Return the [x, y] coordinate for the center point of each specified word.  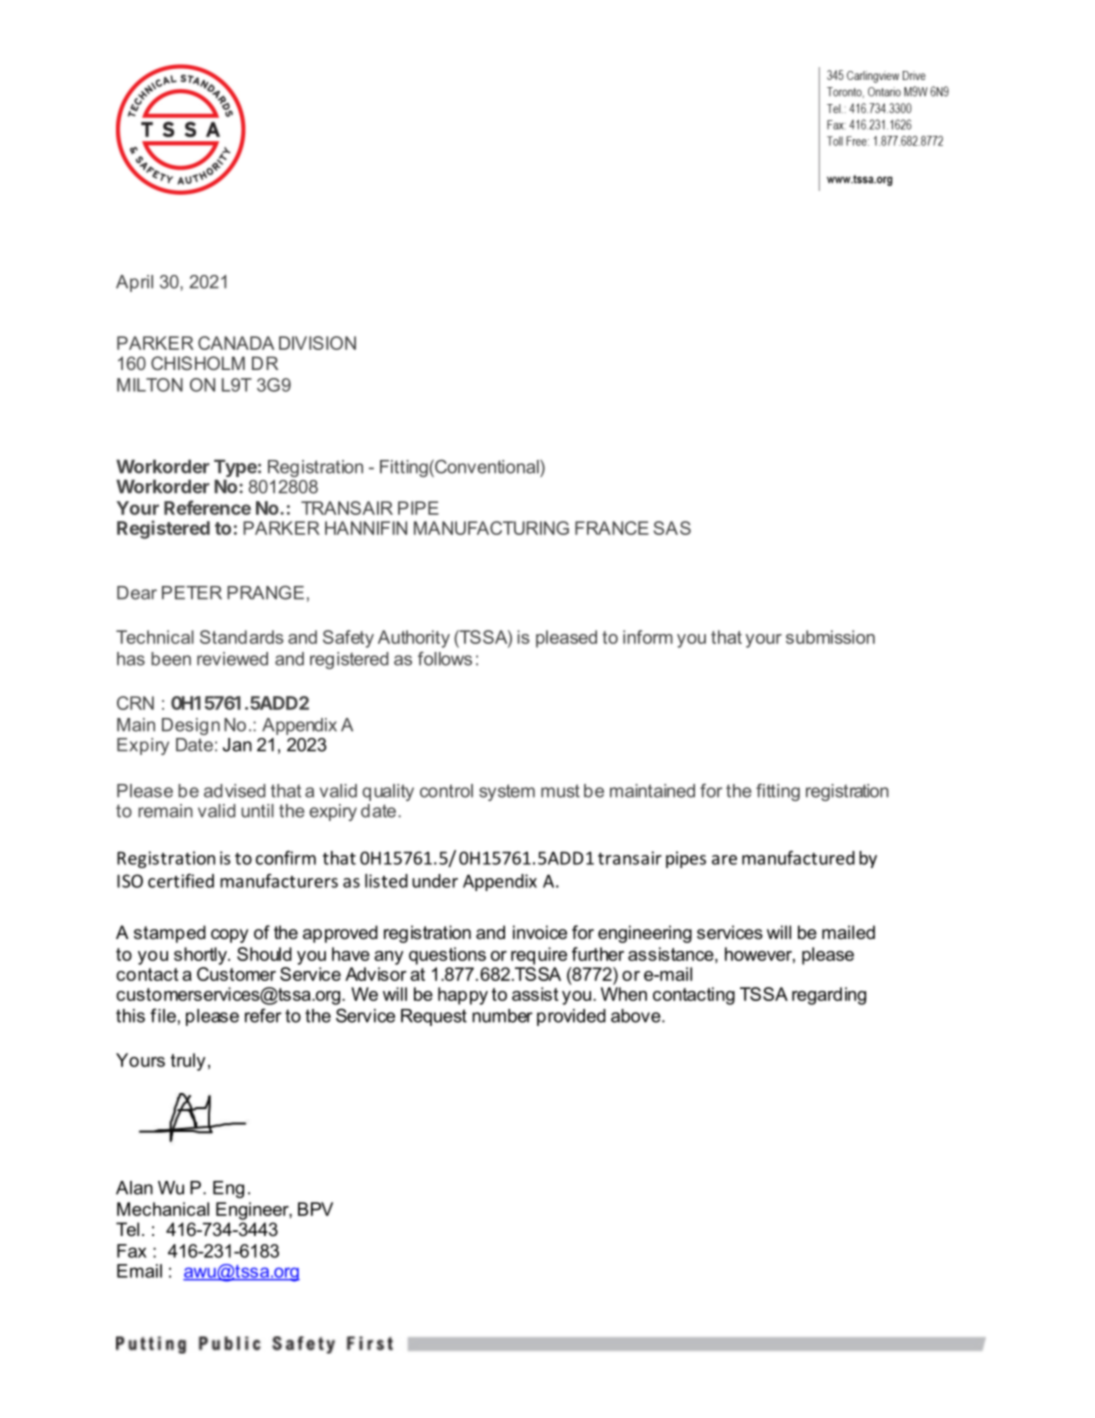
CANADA [236, 343]
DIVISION [317, 343]
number [502, 1016]
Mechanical [163, 1209]
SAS [672, 528]
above [637, 1016]
